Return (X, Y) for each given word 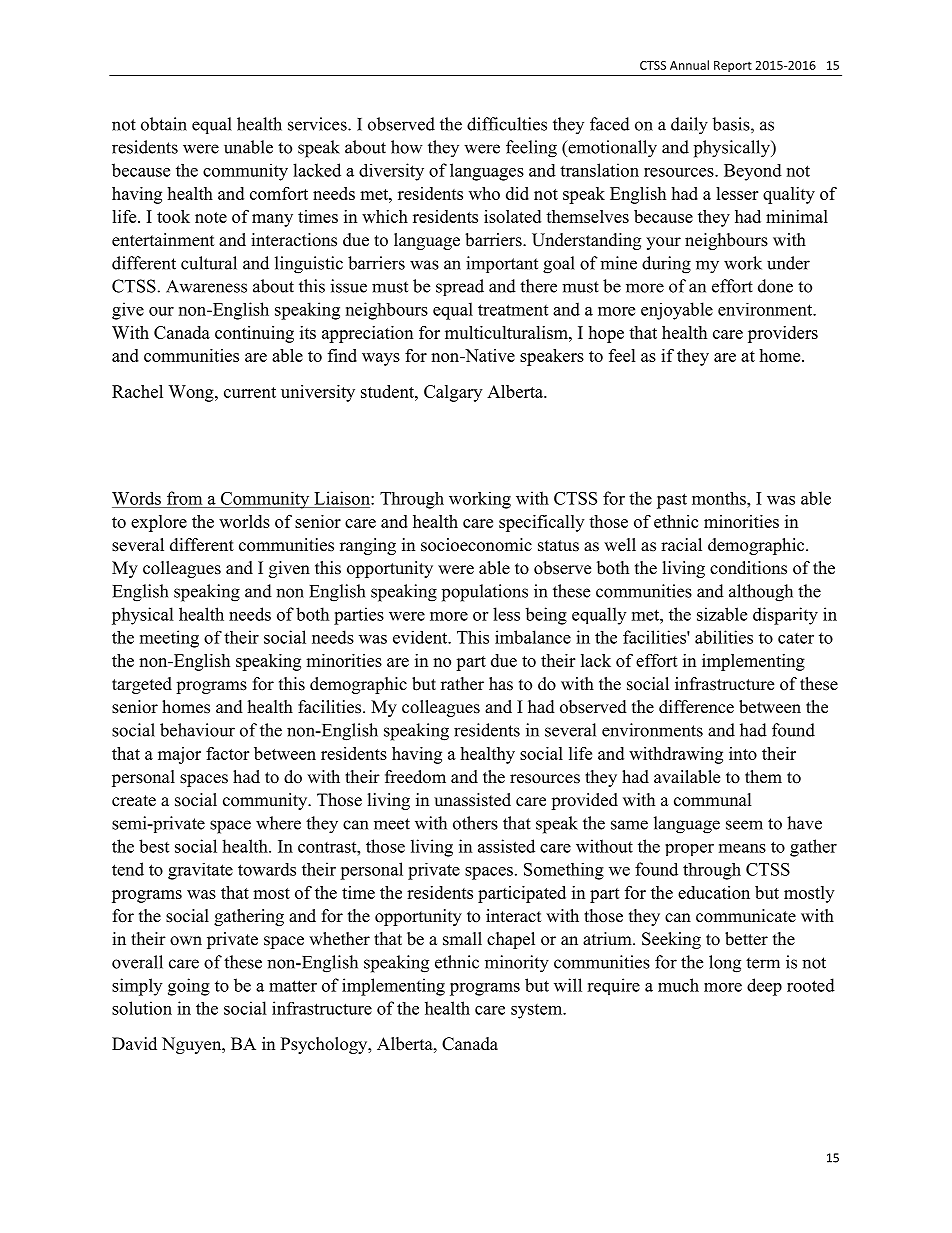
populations (485, 593)
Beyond (753, 172)
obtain (164, 124)
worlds (244, 521)
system (538, 1011)
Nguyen (193, 1045)
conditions (748, 568)
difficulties (507, 124)
